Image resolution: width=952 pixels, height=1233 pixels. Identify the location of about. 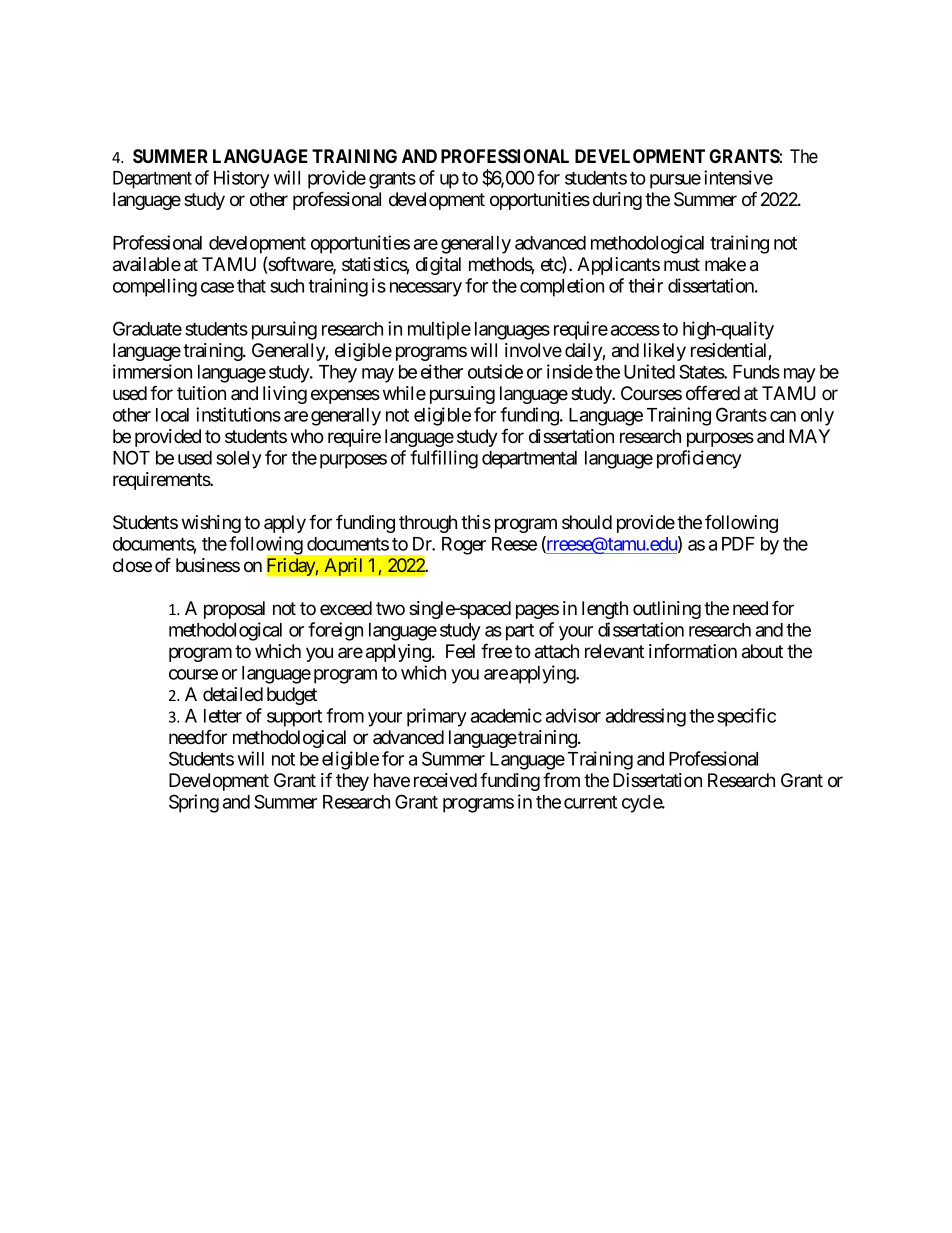
(762, 651).
